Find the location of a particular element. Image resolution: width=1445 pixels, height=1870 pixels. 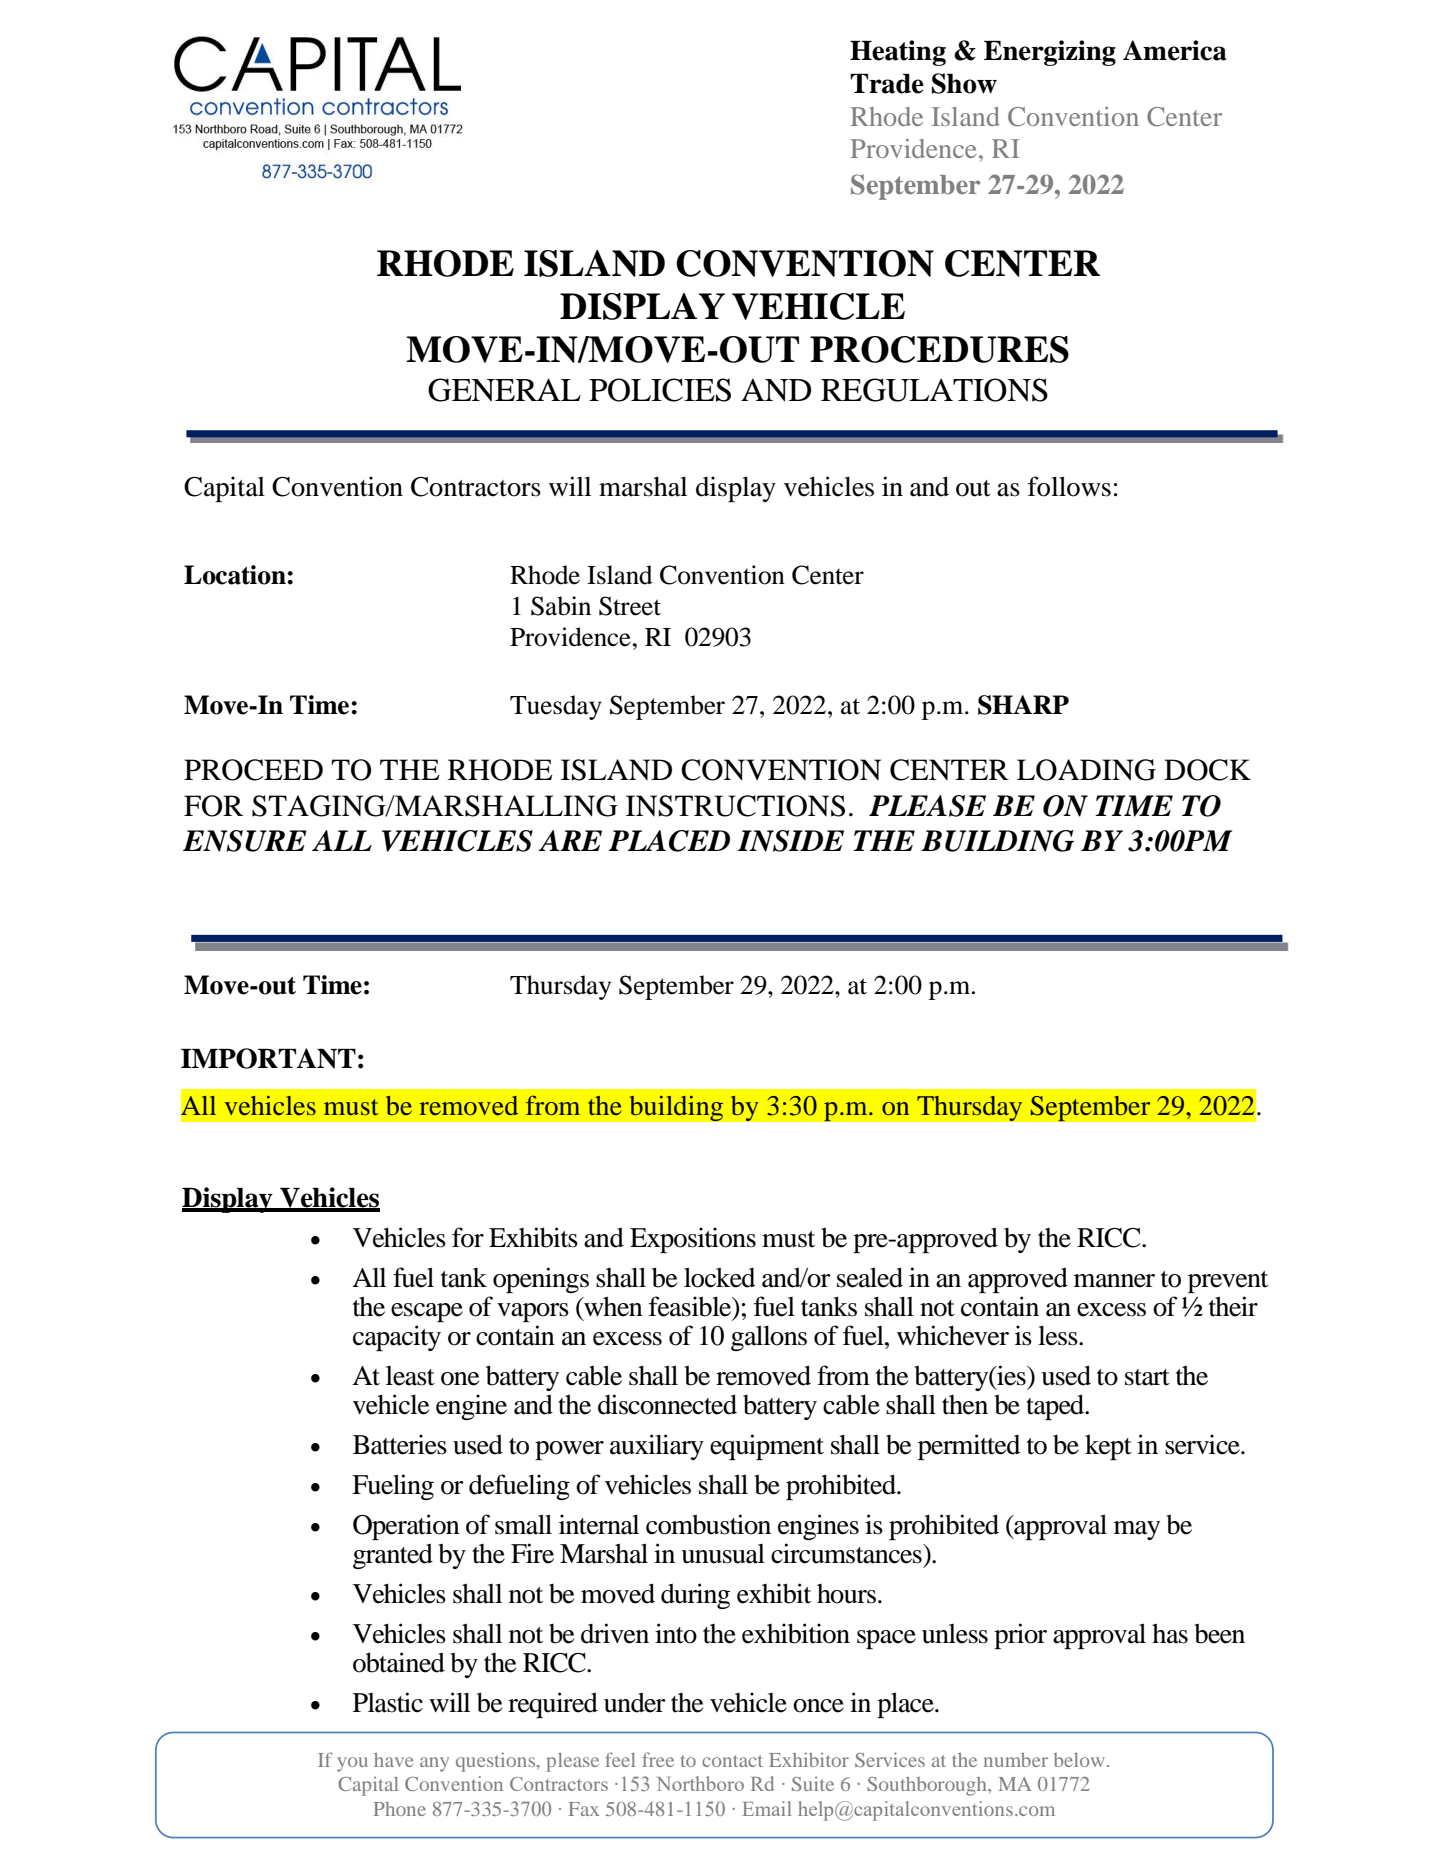

GENERAL is located at coordinates (504, 390).
